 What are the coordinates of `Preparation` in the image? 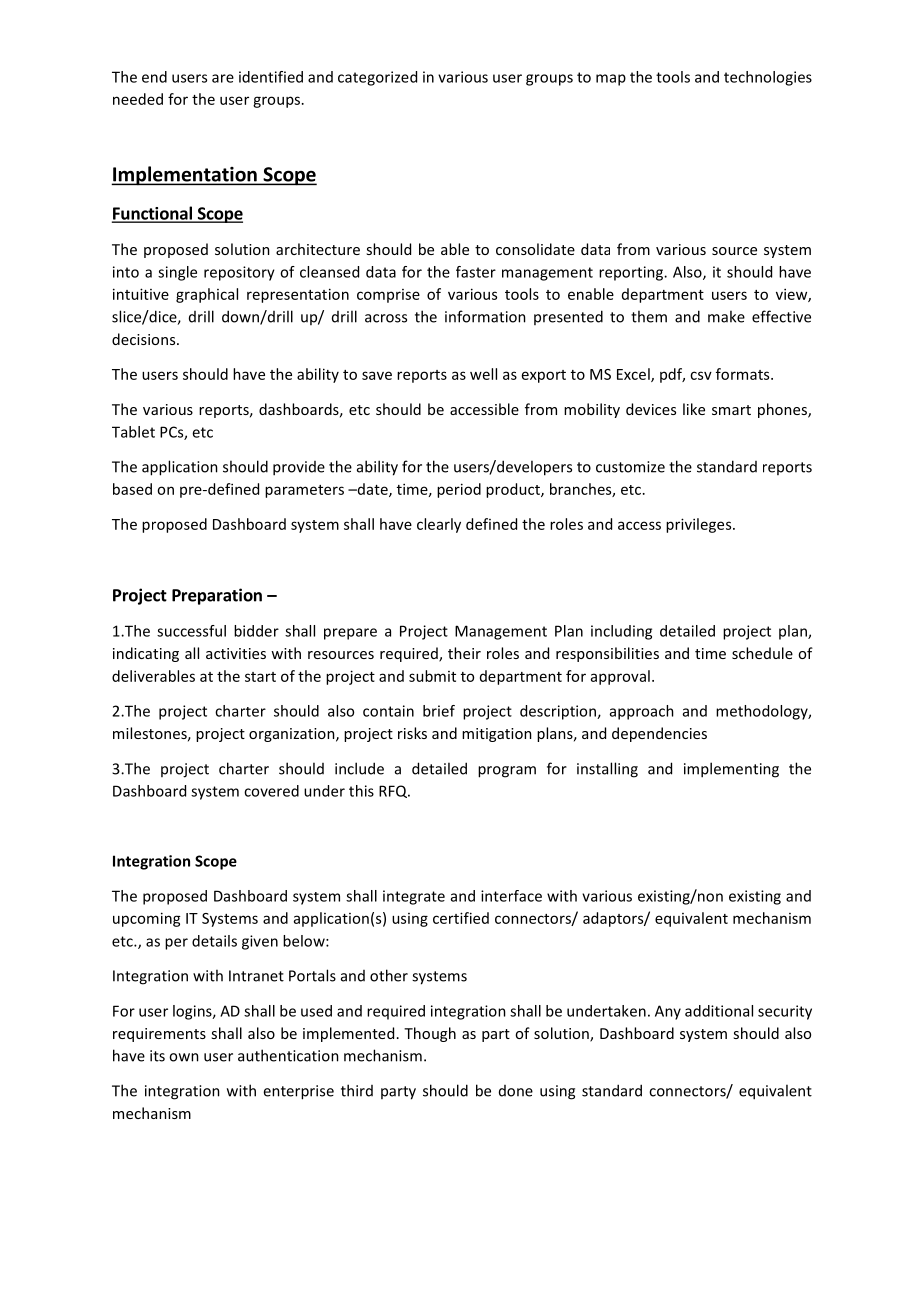 It's located at (217, 596).
